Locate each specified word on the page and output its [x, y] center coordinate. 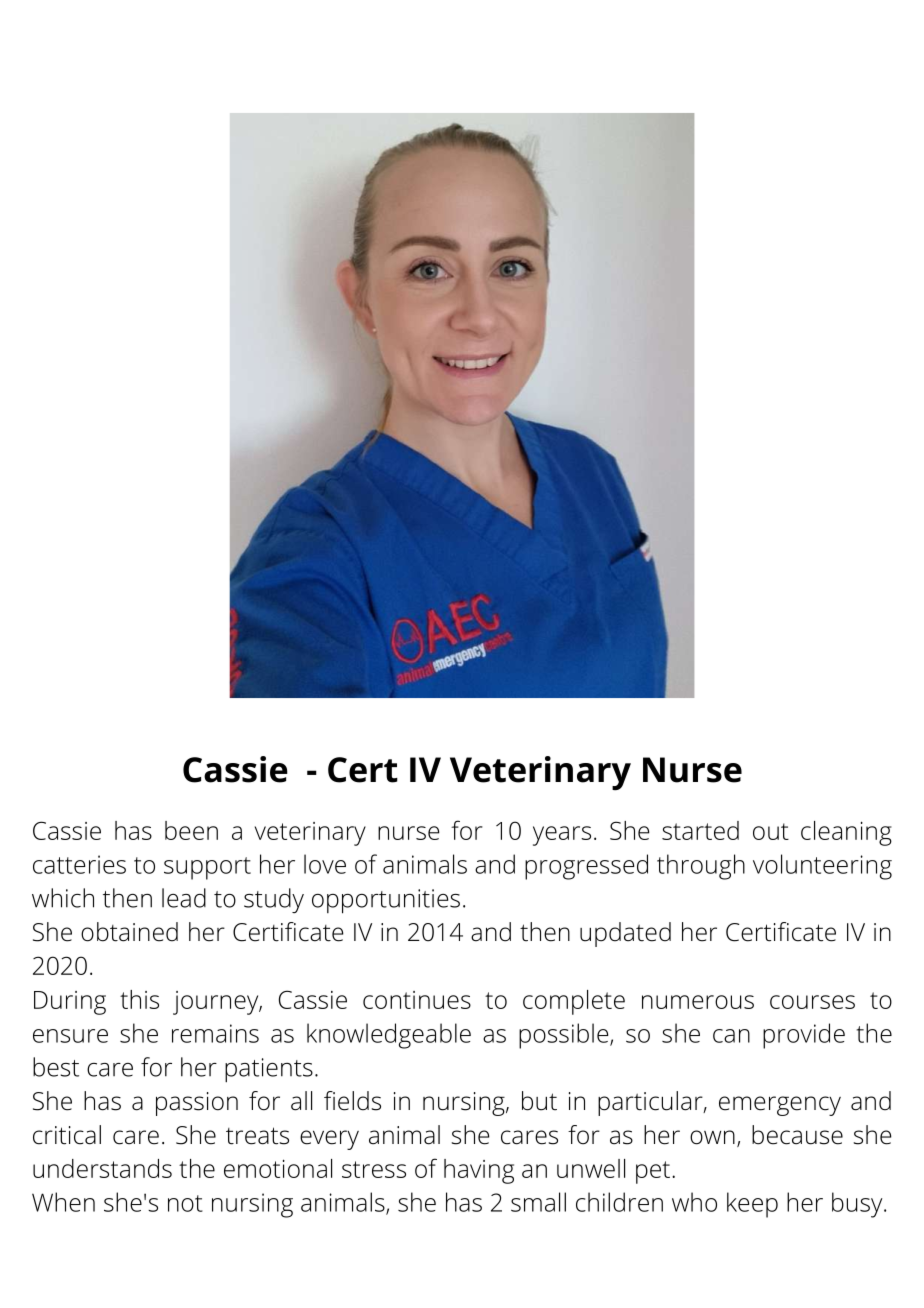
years [562, 836]
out [771, 831]
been [191, 830]
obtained [129, 932]
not [185, 1203]
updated [625, 934]
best [56, 1067]
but [539, 1101]
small [538, 1202]
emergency [780, 1106]
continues [417, 1000]
